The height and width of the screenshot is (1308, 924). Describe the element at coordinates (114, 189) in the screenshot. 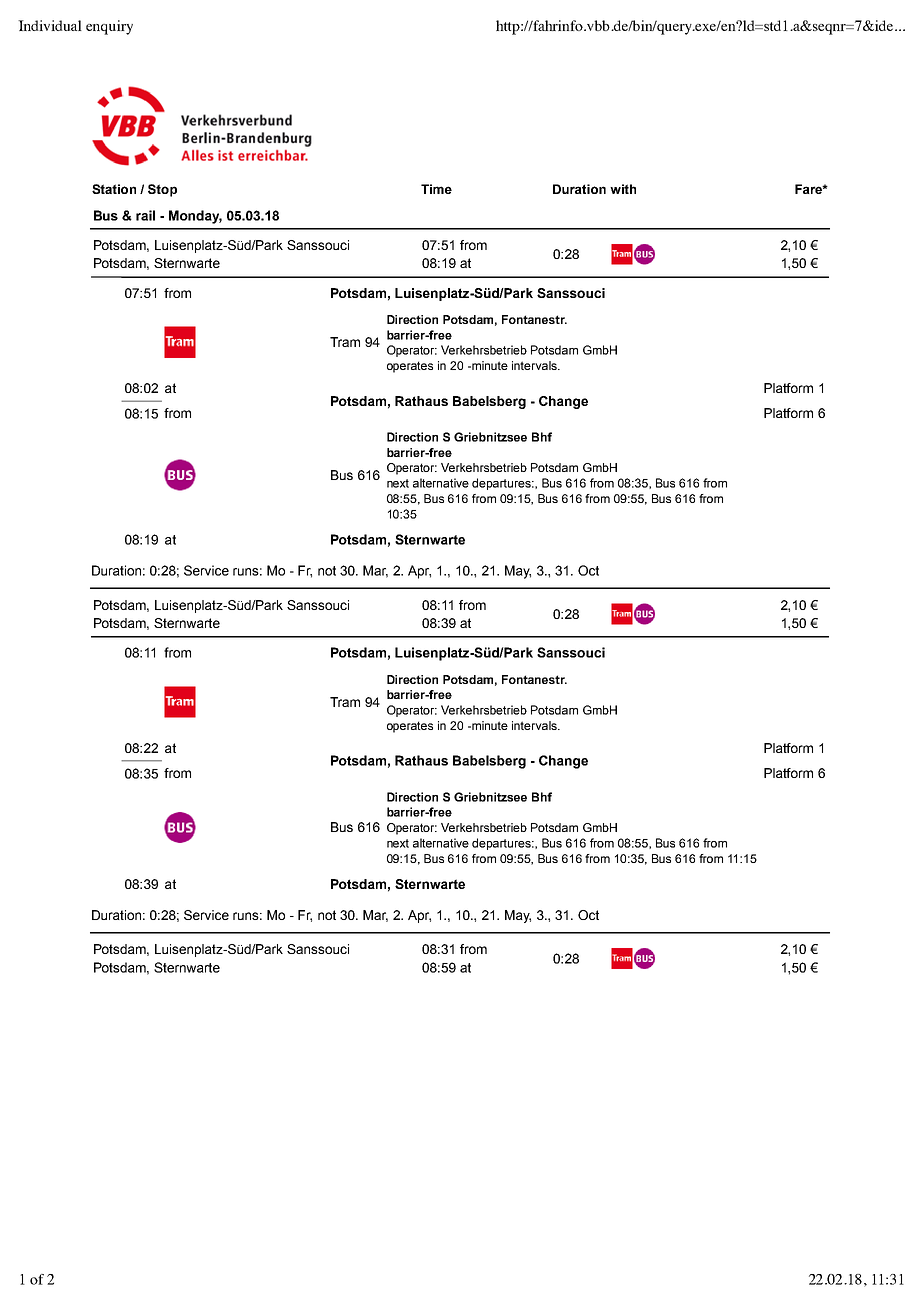

I see `Station` at that location.
